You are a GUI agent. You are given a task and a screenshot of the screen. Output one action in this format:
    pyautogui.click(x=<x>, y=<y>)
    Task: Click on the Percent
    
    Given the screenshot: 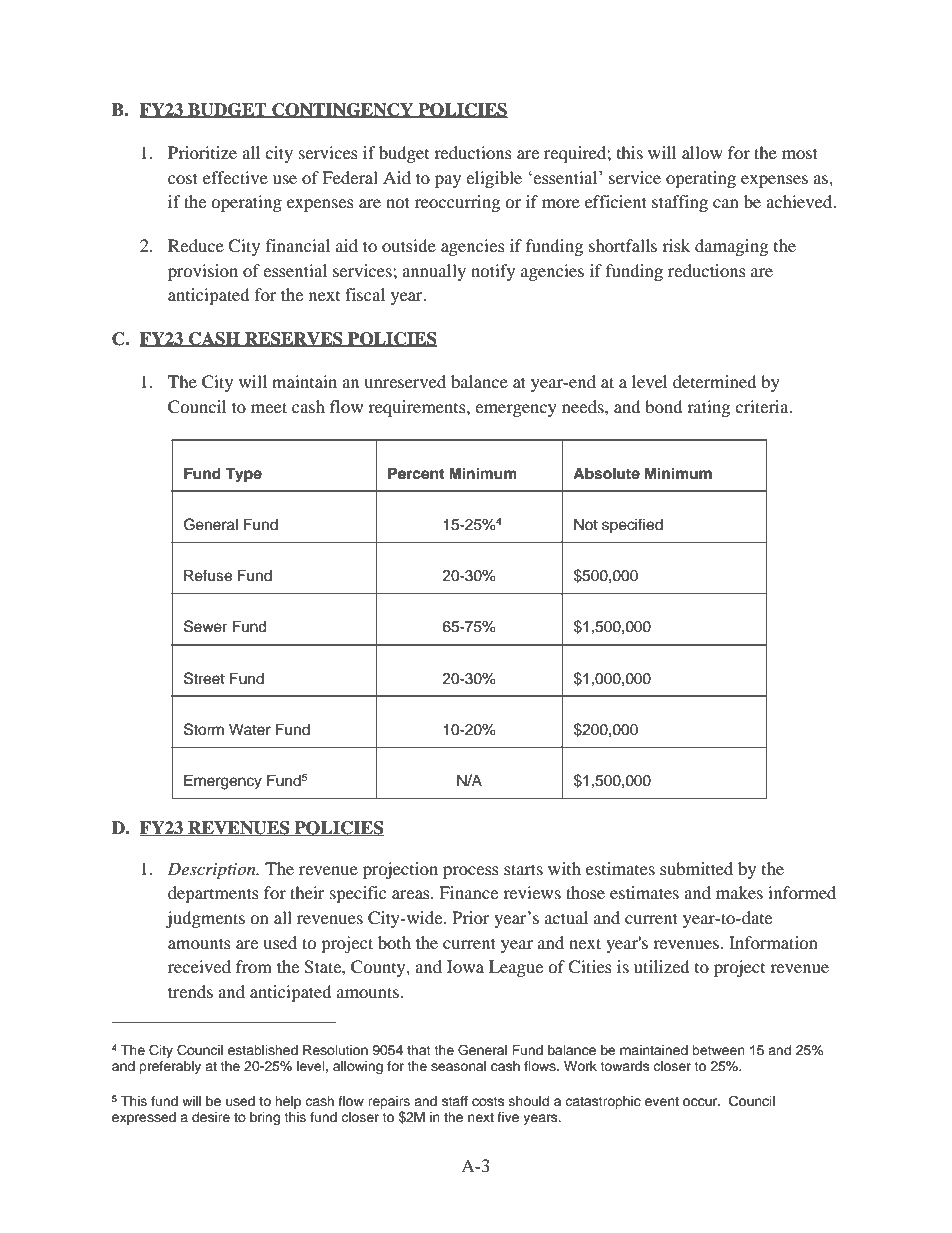 What is the action you would take?
    pyautogui.click(x=416, y=473)
